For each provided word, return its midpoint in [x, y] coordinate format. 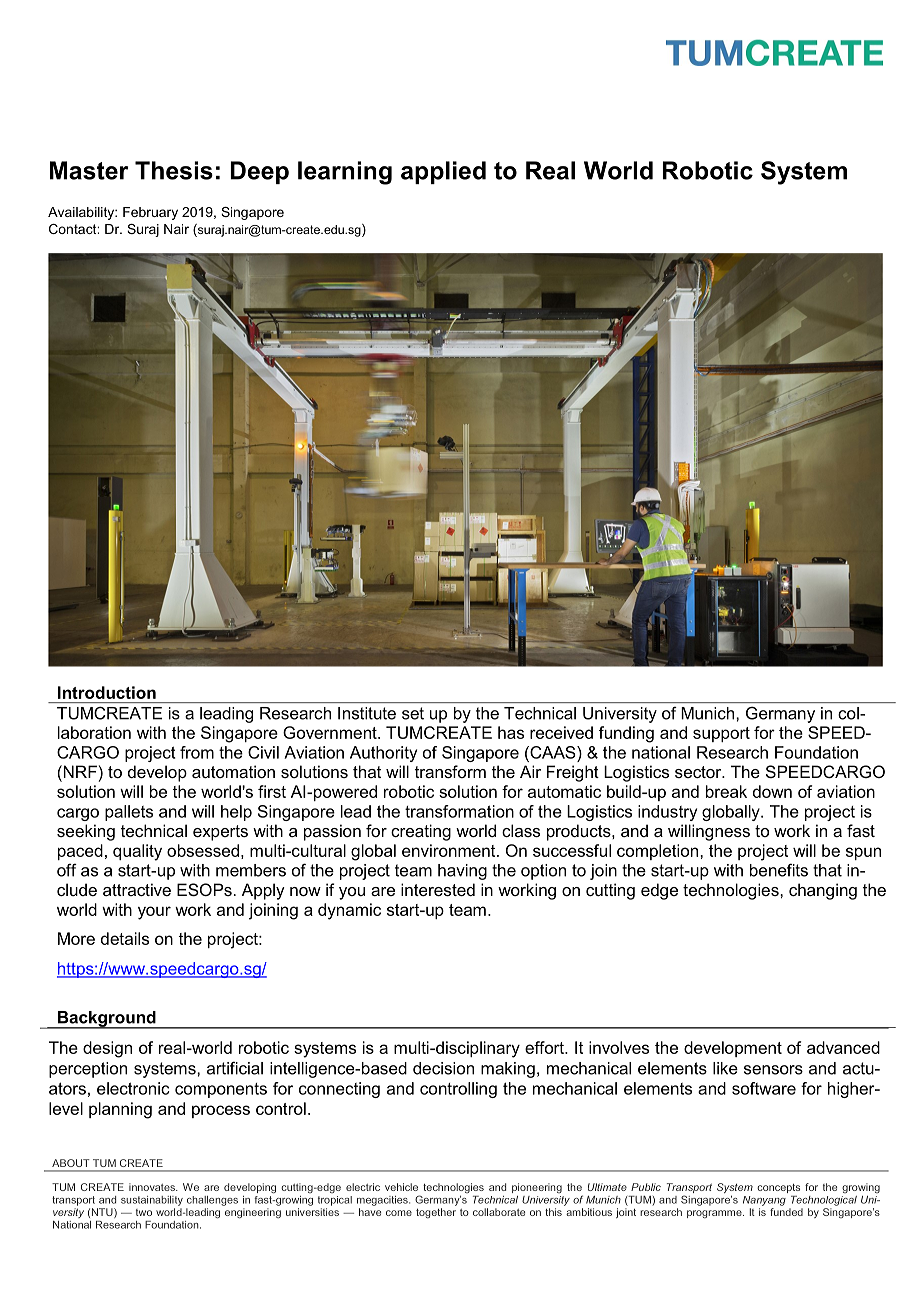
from [197, 752]
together [436, 1213]
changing [823, 891]
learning [345, 173]
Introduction [107, 692]
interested [438, 889]
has [511, 732]
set [413, 713]
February [150, 213]
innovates [153, 1187]
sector [699, 772]
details [125, 938]
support [721, 734]
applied [443, 172]
